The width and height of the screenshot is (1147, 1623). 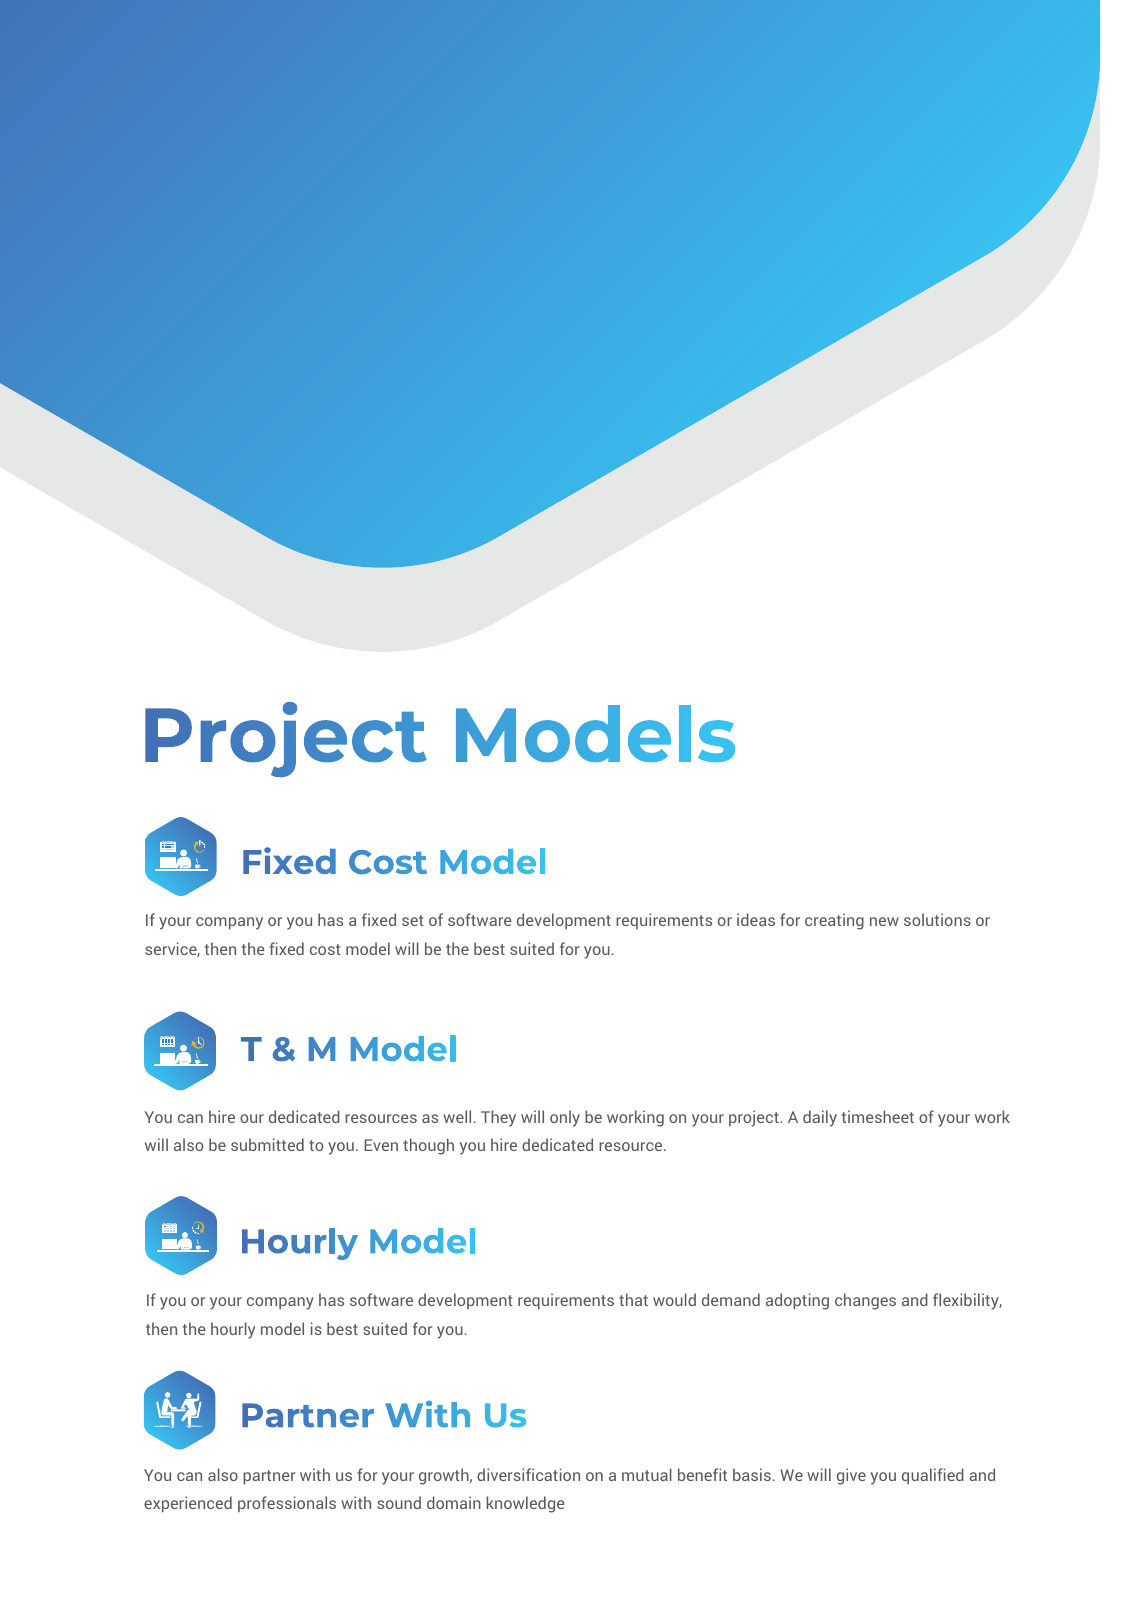 What do you see at coordinates (633, 1299) in the screenshot?
I see `that` at bounding box center [633, 1299].
